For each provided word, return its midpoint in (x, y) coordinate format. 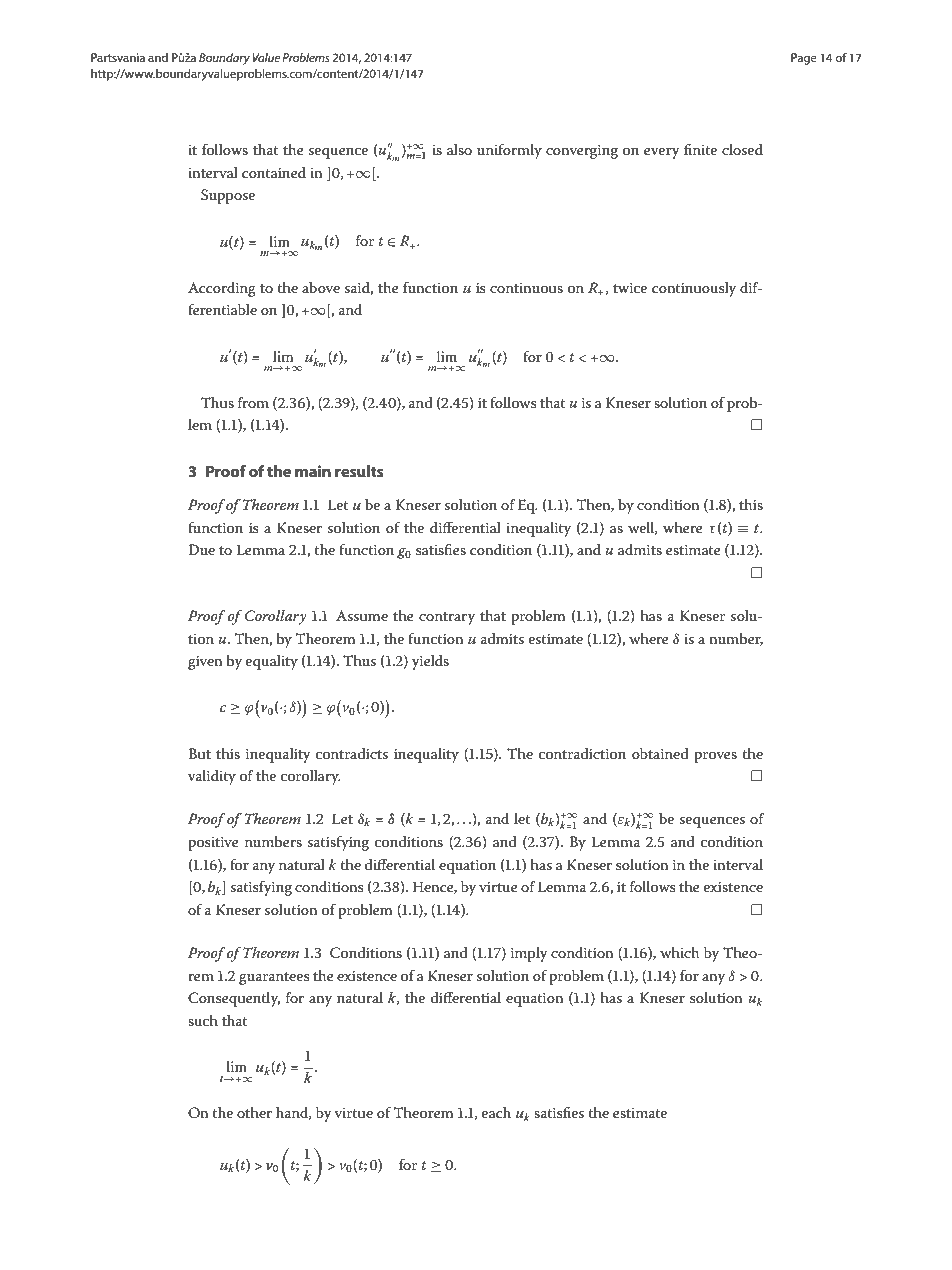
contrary (447, 618)
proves (715, 757)
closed (742, 149)
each (496, 1112)
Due (201, 549)
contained (274, 172)
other (254, 1112)
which (679, 952)
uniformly (509, 151)
